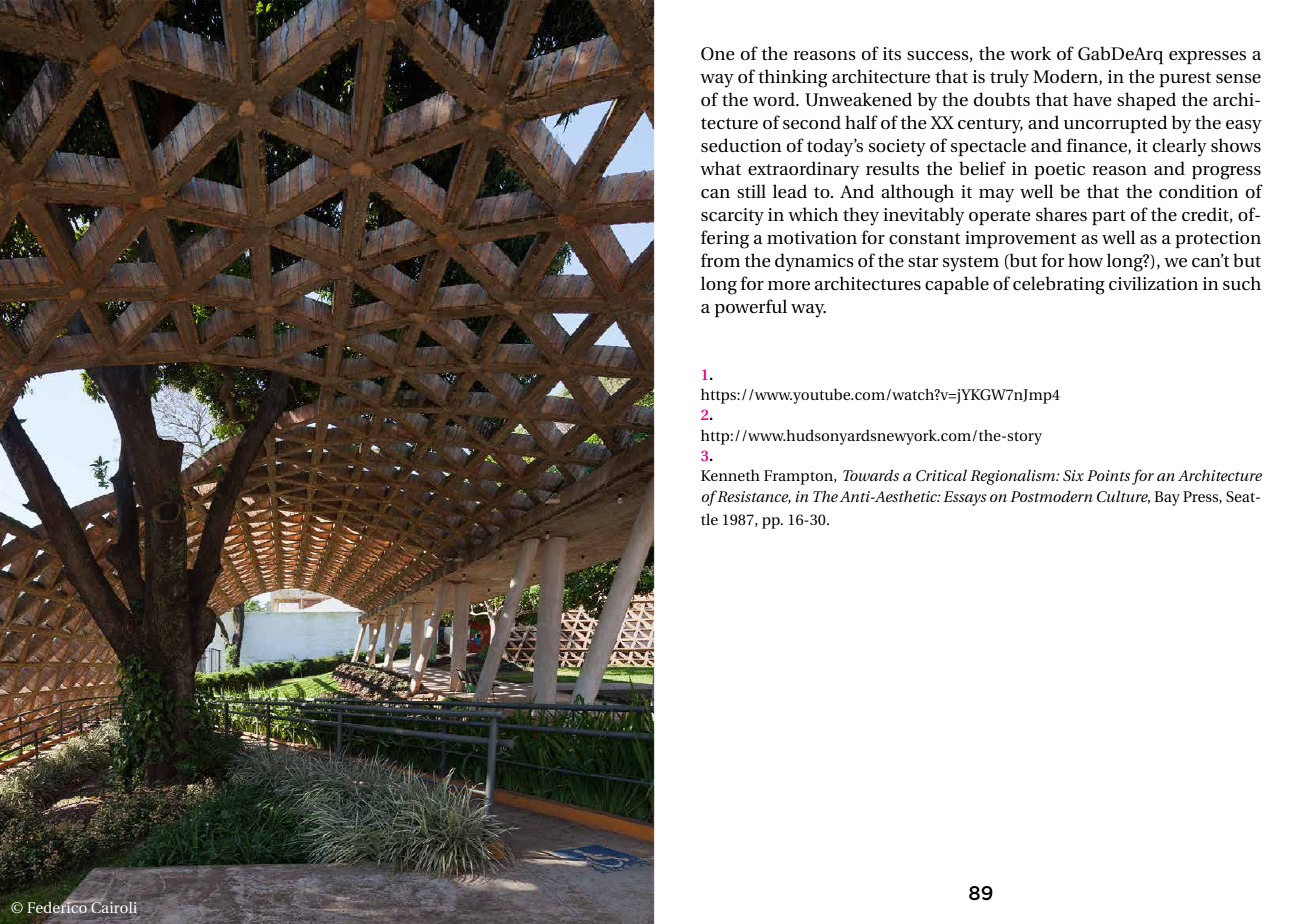 The height and width of the screenshot is (924, 1308). Describe the element at coordinates (982, 168) in the screenshot. I see `belief` at that location.
